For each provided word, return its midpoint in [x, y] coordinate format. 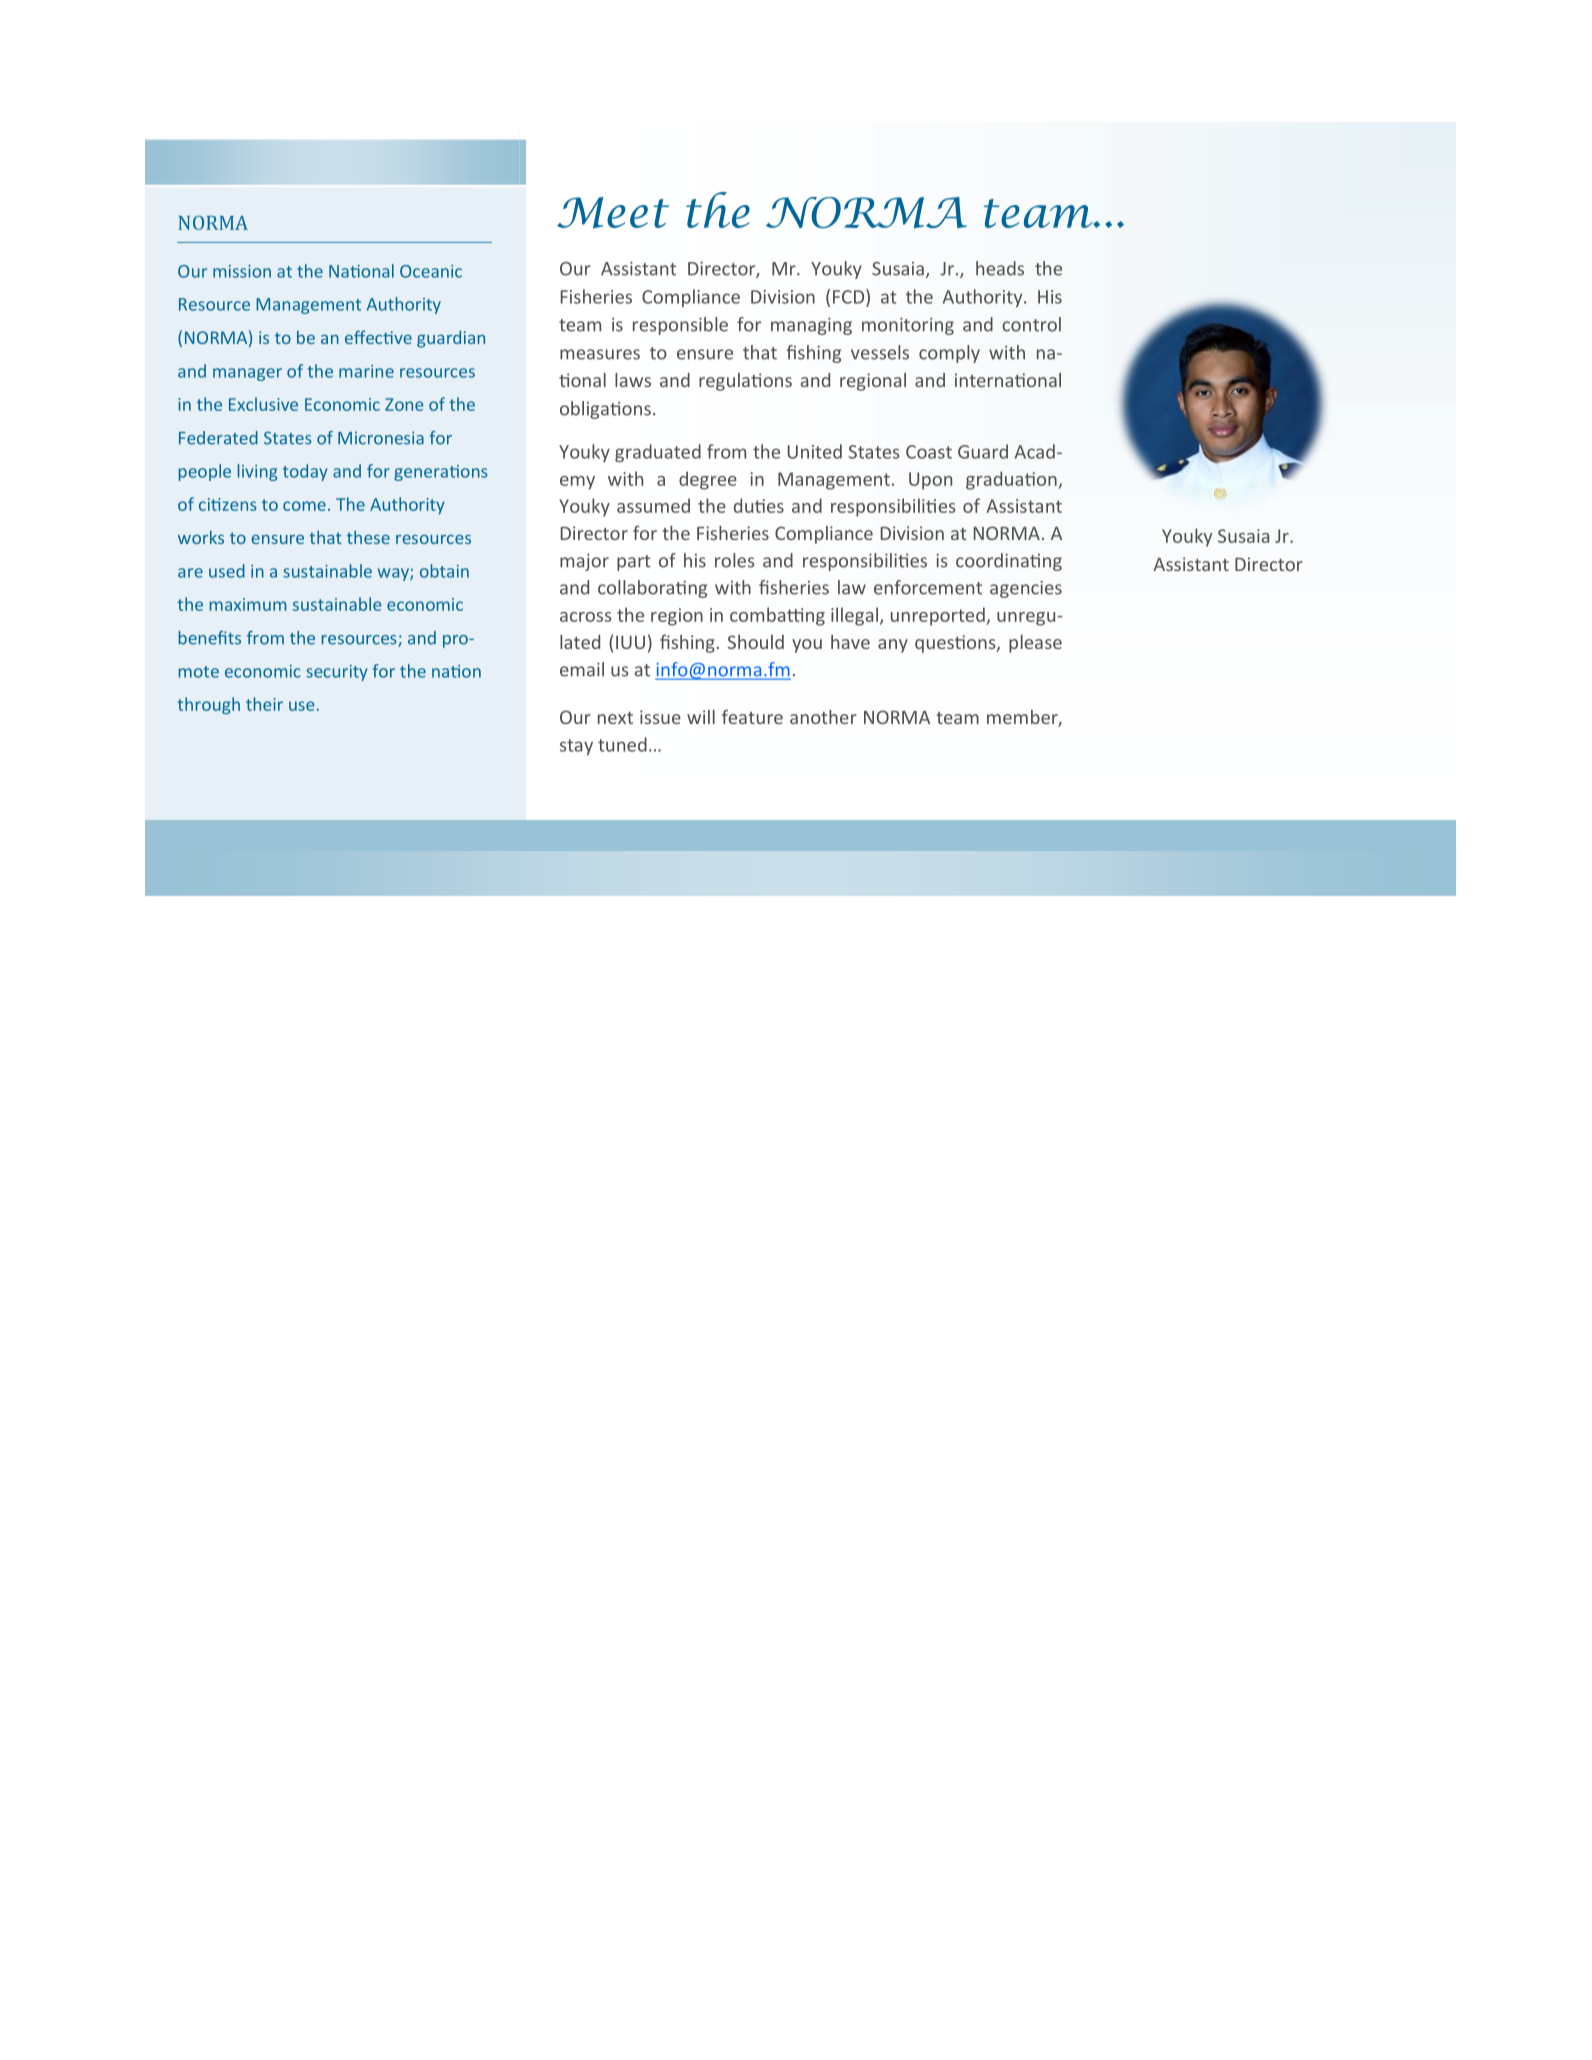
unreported [939, 616]
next [615, 718]
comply [949, 354]
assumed [653, 505]
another [823, 717]
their [264, 704]
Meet [613, 213]
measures [600, 354]
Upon [930, 481]
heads [1000, 268]
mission [242, 271]
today [305, 472]
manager [247, 374]
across [585, 617]
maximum [248, 604]
